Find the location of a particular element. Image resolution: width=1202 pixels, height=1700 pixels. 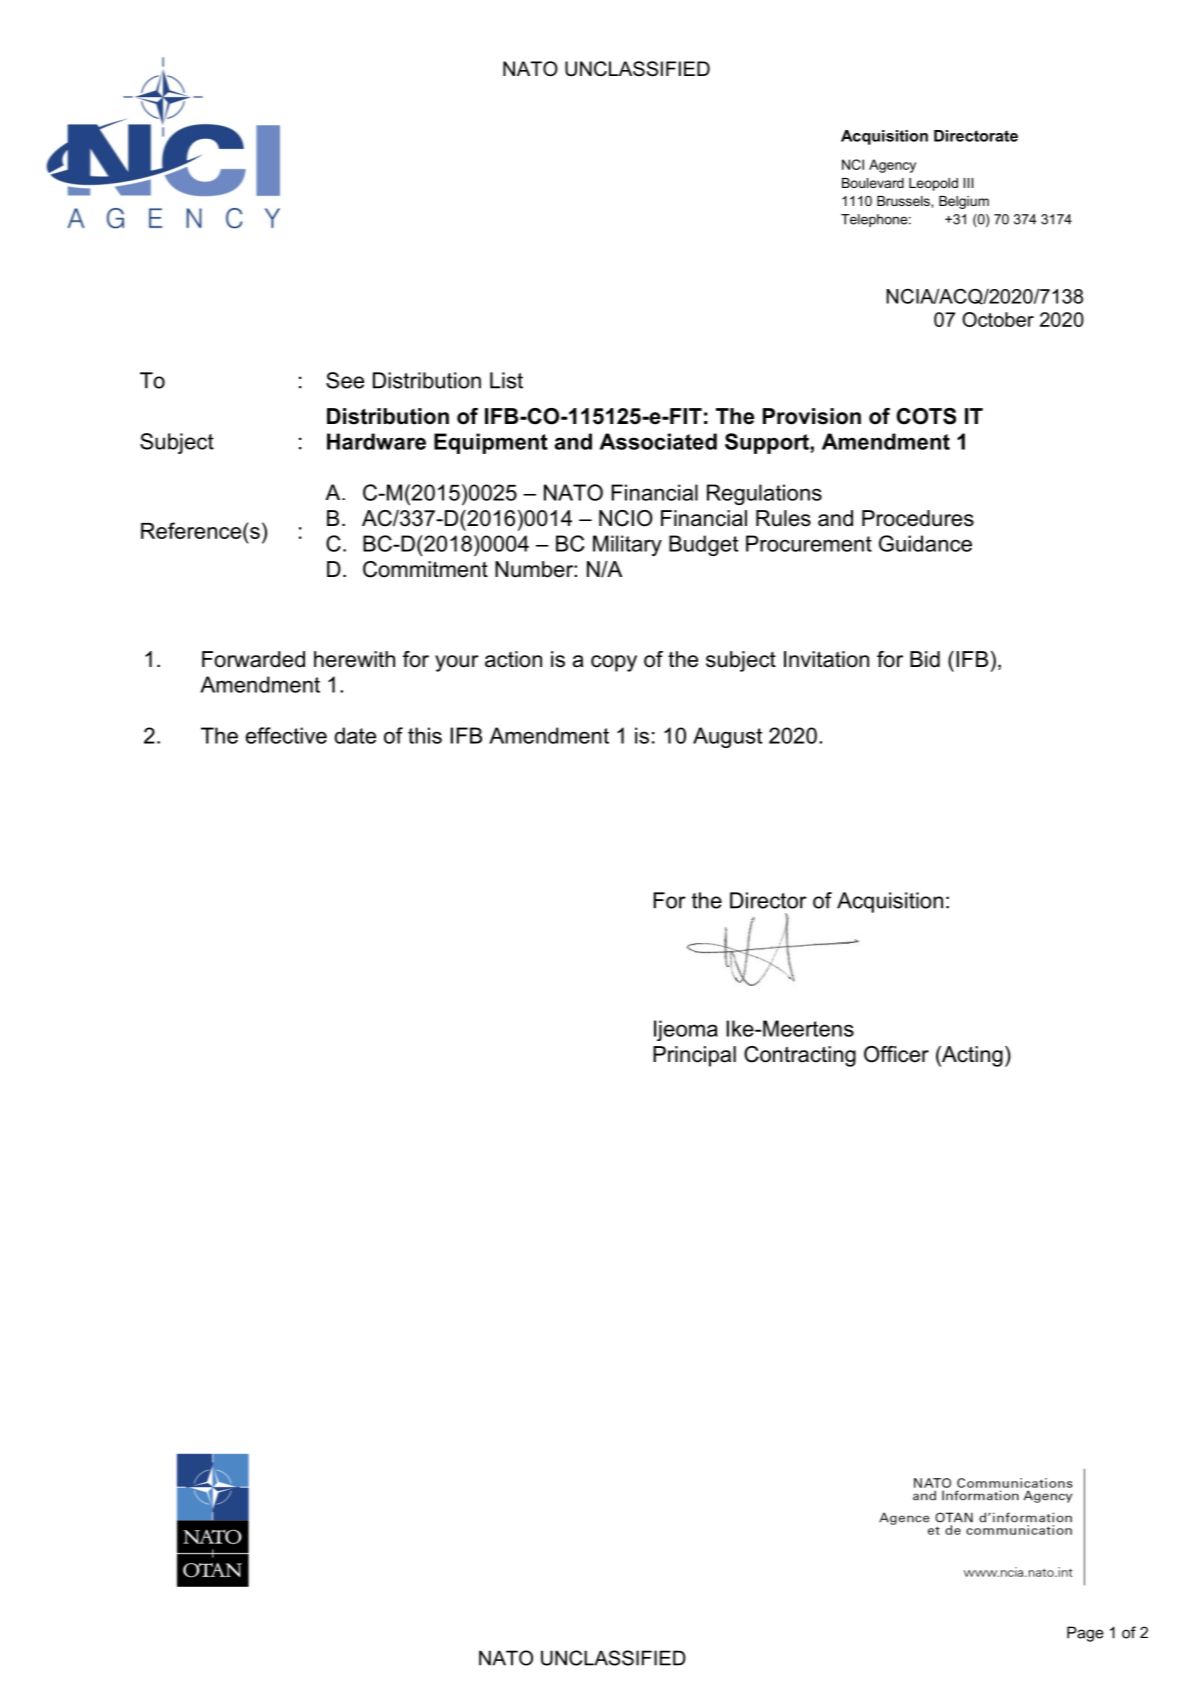

Belgium is located at coordinates (964, 202).
